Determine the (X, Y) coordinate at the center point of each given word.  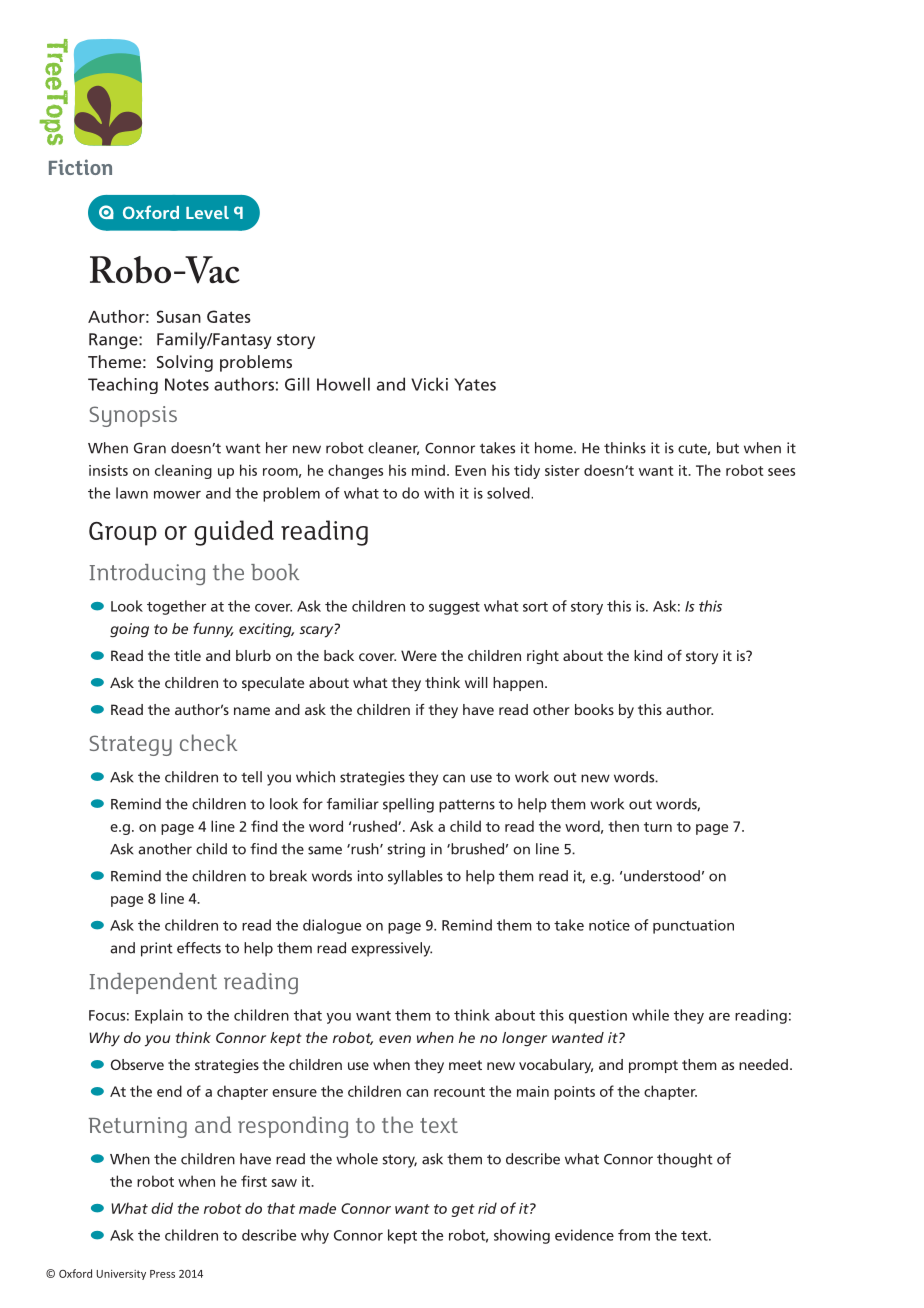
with (439, 493)
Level (207, 212)
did (162, 1208)
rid (487, 1208)
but (728, 448)
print (157, 949)
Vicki (429, 384)
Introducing (147, 574)
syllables (415, 877)
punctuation (693, 926)
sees (781, 472)
